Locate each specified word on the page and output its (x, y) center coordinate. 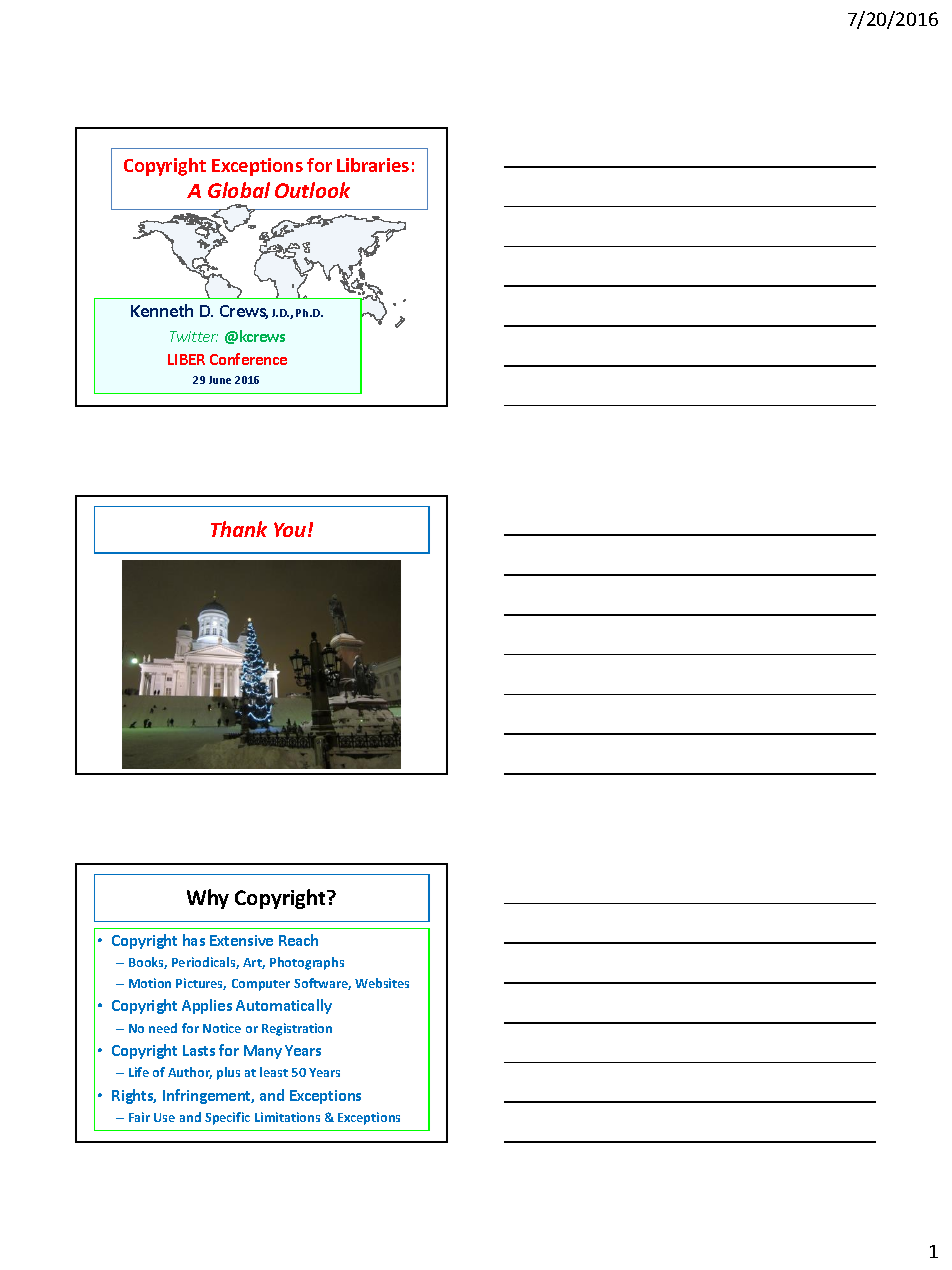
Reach (298, 940)
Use (164, 1117)
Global (239, 190)
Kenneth (162, 310)
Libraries (373, 165)
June (220, 380)
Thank (239, 529)
